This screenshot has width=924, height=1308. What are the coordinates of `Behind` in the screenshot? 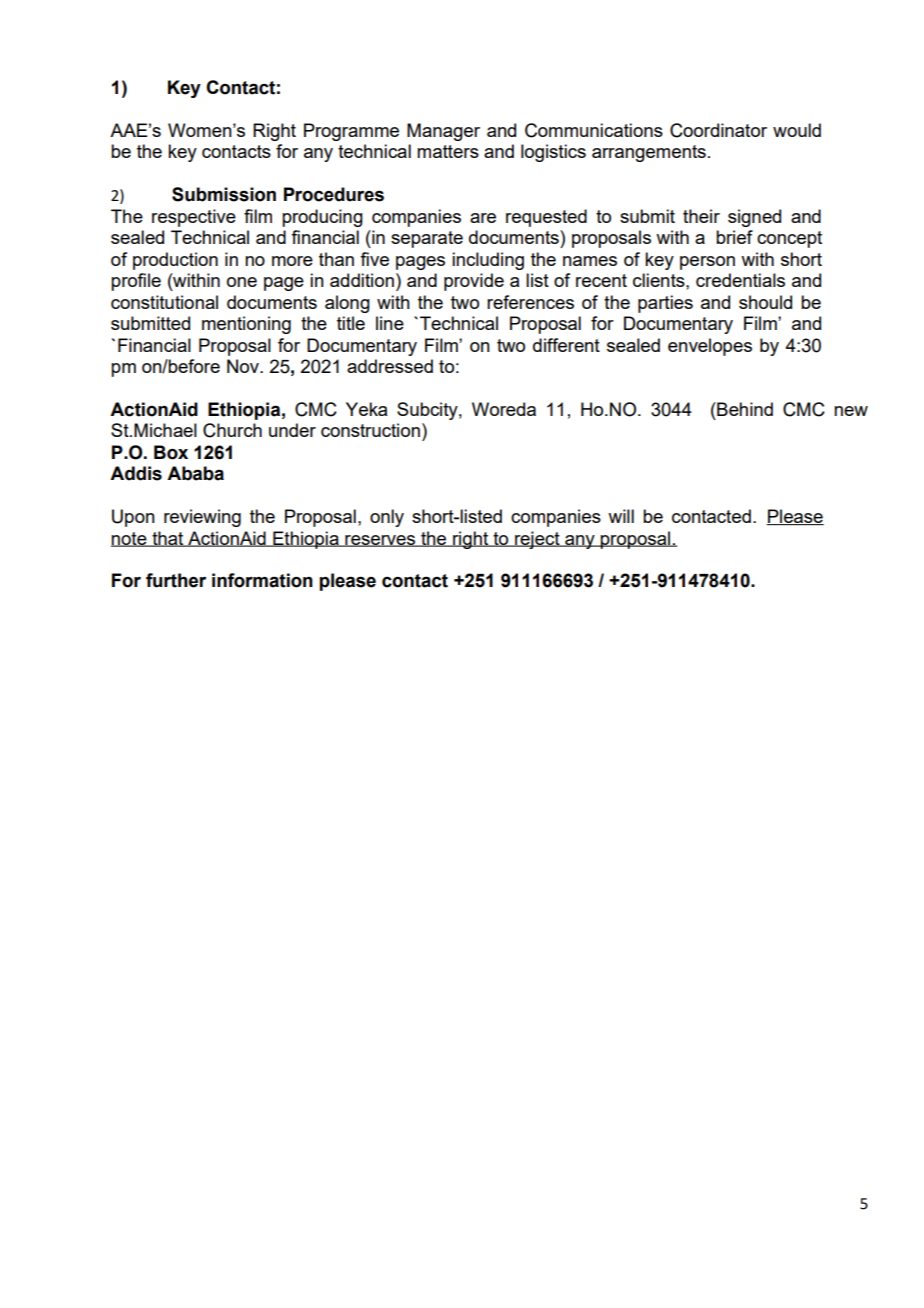 It's located at (744, 409).
